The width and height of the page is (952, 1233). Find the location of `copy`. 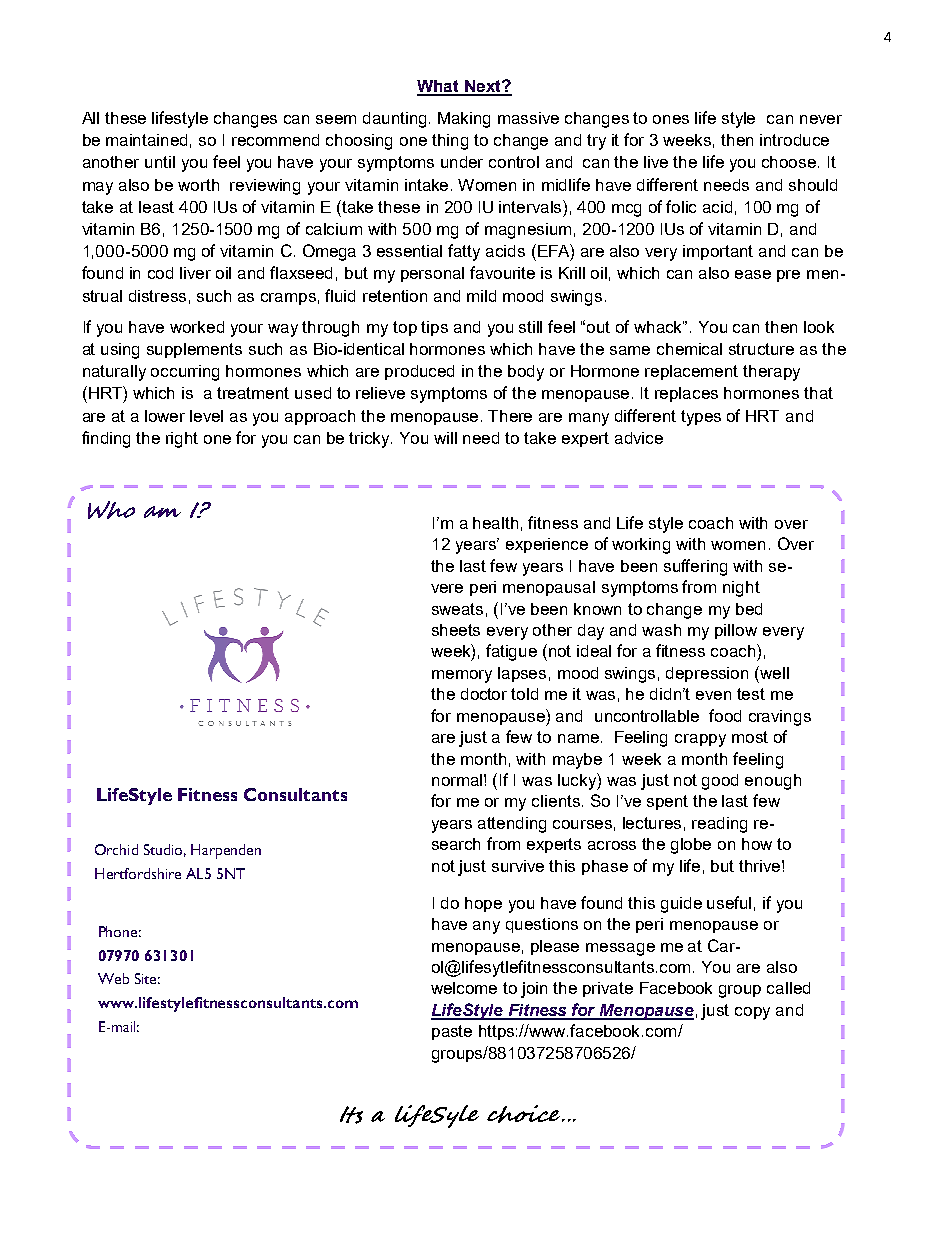

copy is located at coordinates (752, 1013).
